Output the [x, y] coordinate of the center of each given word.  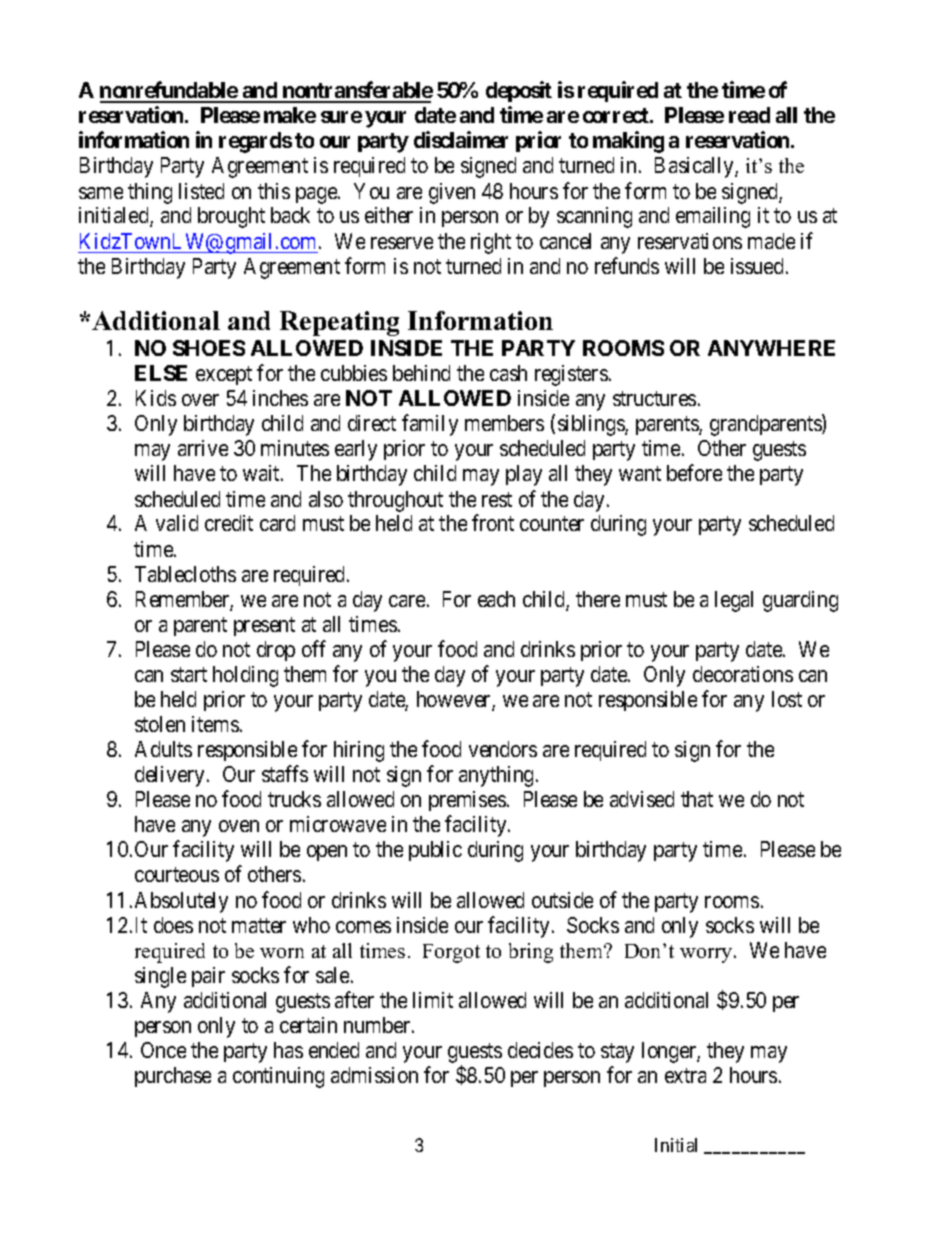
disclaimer [461, 139]
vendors [503, 749]
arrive [203, 448]
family [430, 425]
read [749, 115]
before [694, 472]
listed [201, 191]
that [697, 799]
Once [163, 1050]
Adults [163, 749]
